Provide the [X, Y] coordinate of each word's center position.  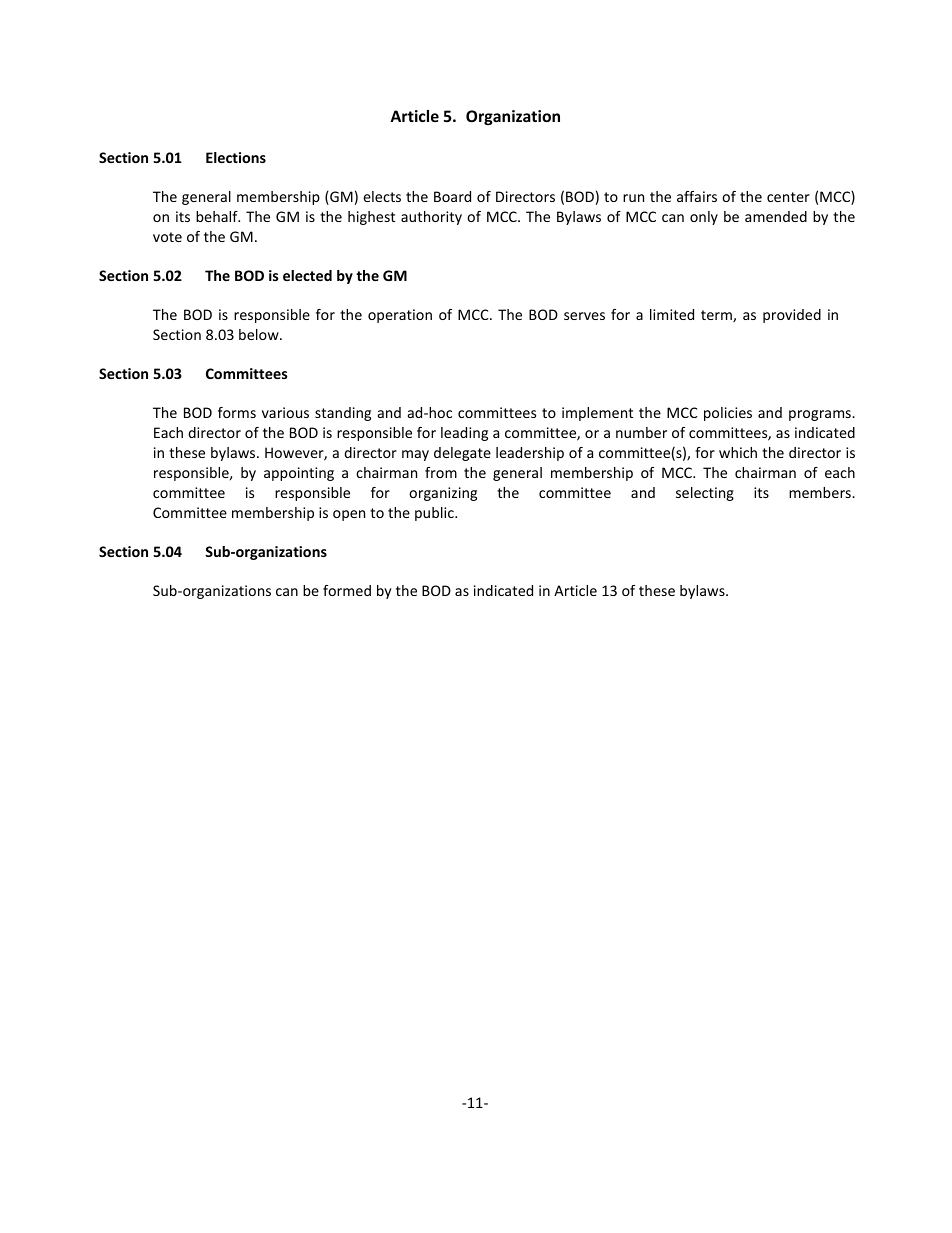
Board [452, 196]
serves [584, 316]
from [441, 472]
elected [307, 275]
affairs [697, 196]
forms [237, 412]
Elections [236, 157]
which [738, 452]
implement [597, 414]
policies [728, 414]
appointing [299, 474]
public [435, 514]
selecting [705, 494]
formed [347, 590]
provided [792, 316]
